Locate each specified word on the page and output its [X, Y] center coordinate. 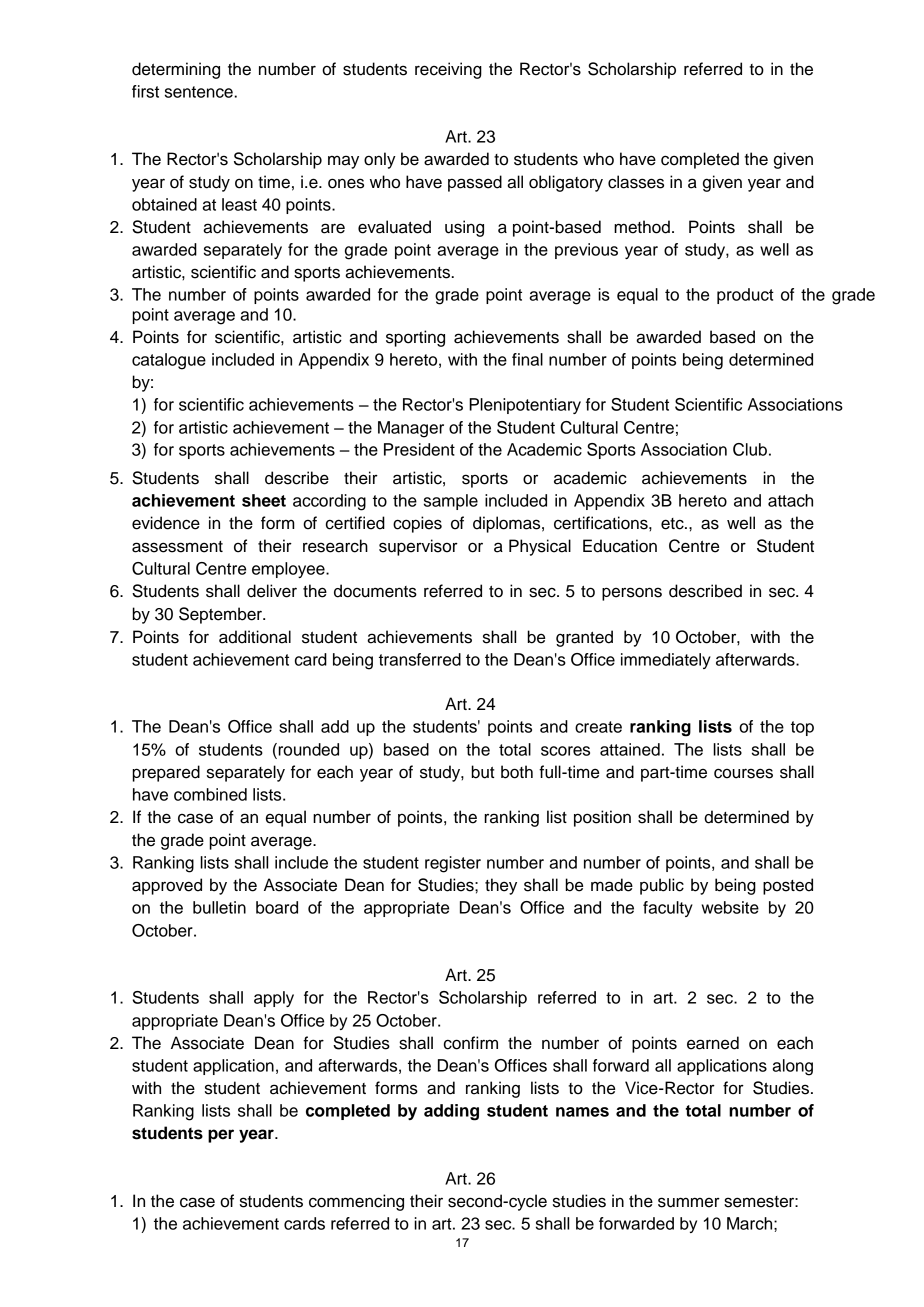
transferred [420, 659]
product [745, 296]
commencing [356, 1202]
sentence [200, 92]
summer [689, 1202]
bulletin [219, 907]
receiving [448, 70]
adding [451, 1112]
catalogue [169, 361]
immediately [666, 661]
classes [636, 182]
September [221, 615]
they [501, 886]
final [527, 359]
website [730, 907]
